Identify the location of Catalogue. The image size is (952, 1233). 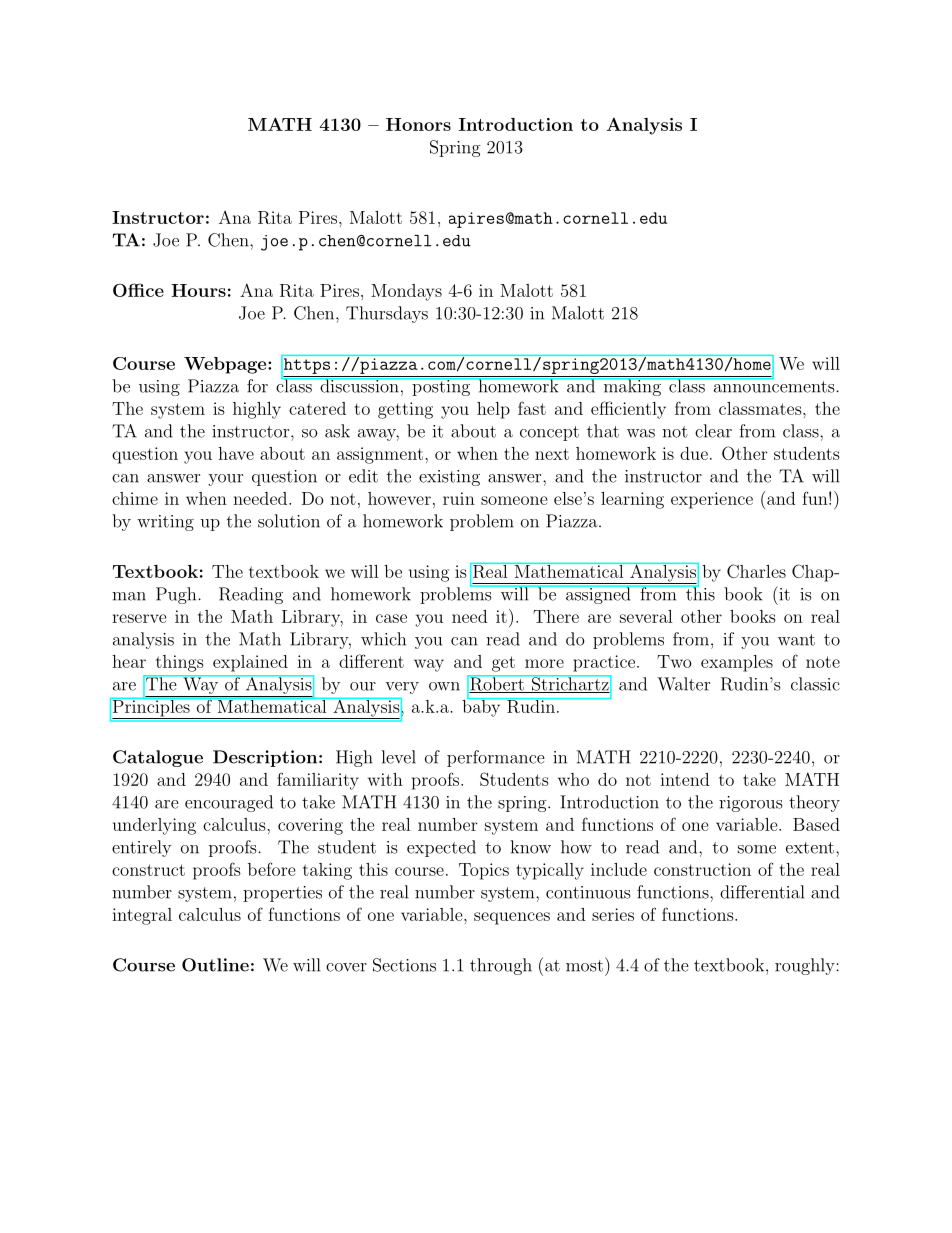
(158, 758).
